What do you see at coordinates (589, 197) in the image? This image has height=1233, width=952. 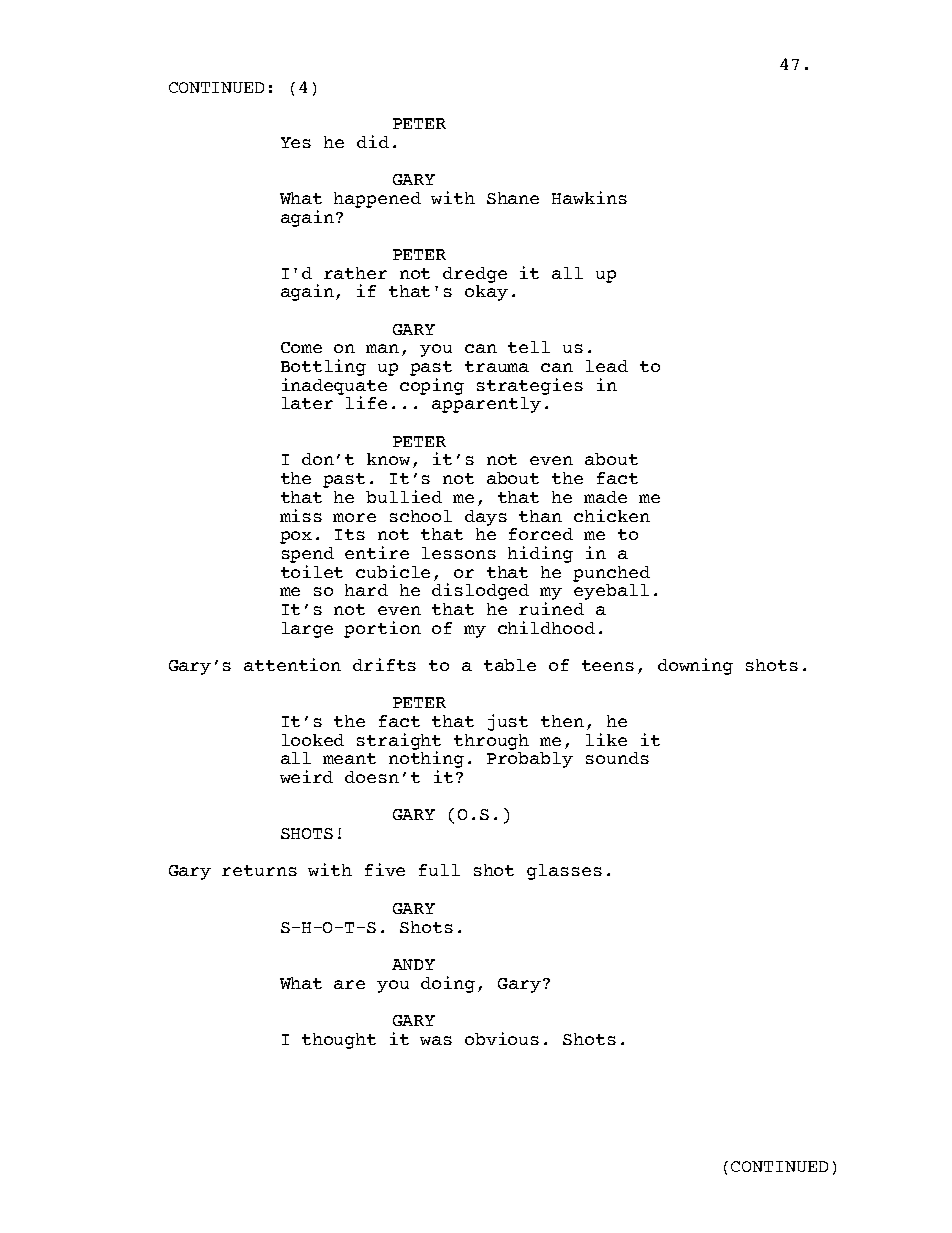 I see `Hawkins` at bounding box center [589, 197].
